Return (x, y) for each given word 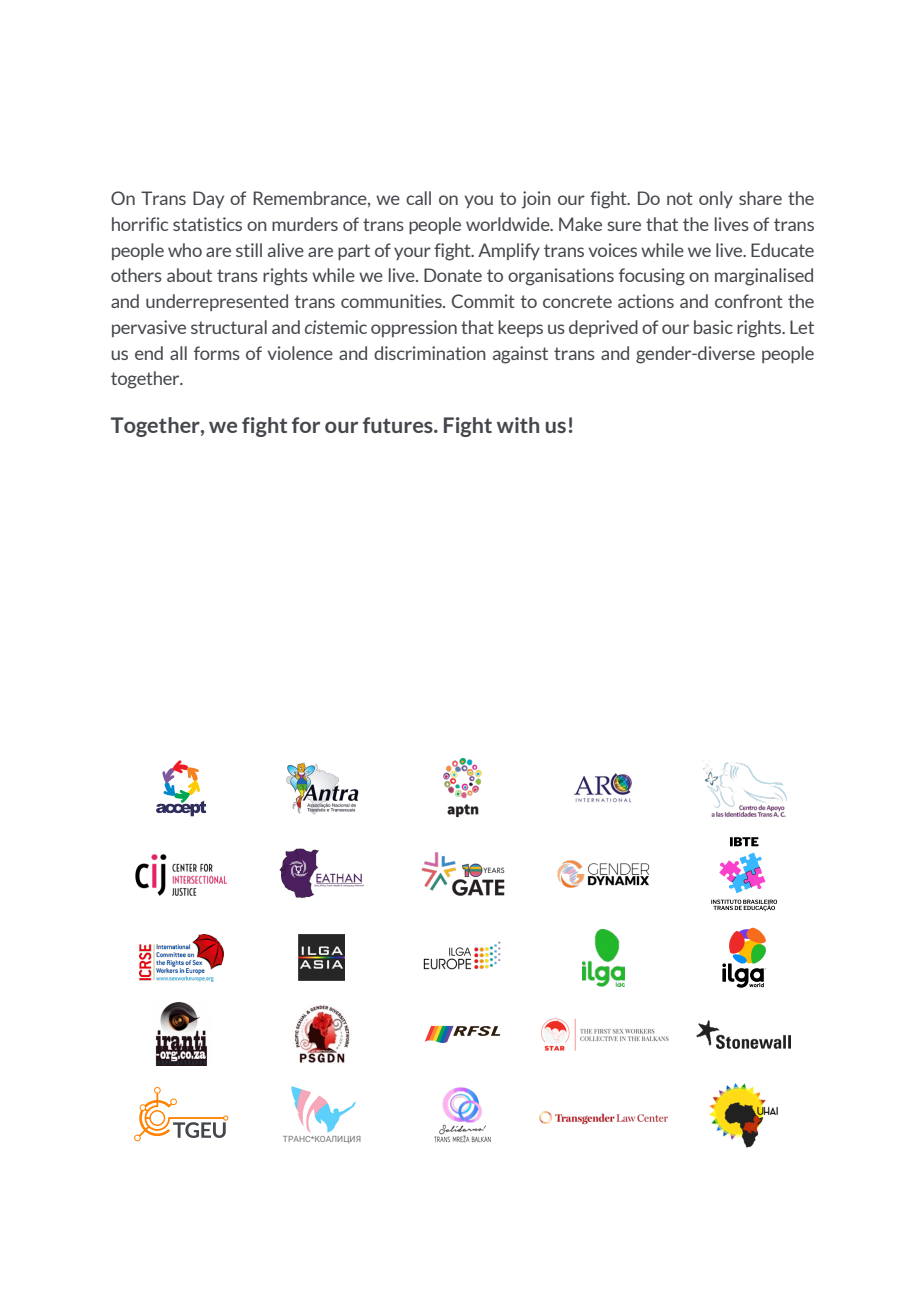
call (418, 198)
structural (229, 327)
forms (217, 353)
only (716, 199)
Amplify (509, 251)
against (520, 355)
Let (802, 327)
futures (399, 425)
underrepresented (217, 302)
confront (749, 301)
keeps (520, 328)
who (185, 250)
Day (208, 199)
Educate (782, 250)
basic (713, 327)
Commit (483, 301)
